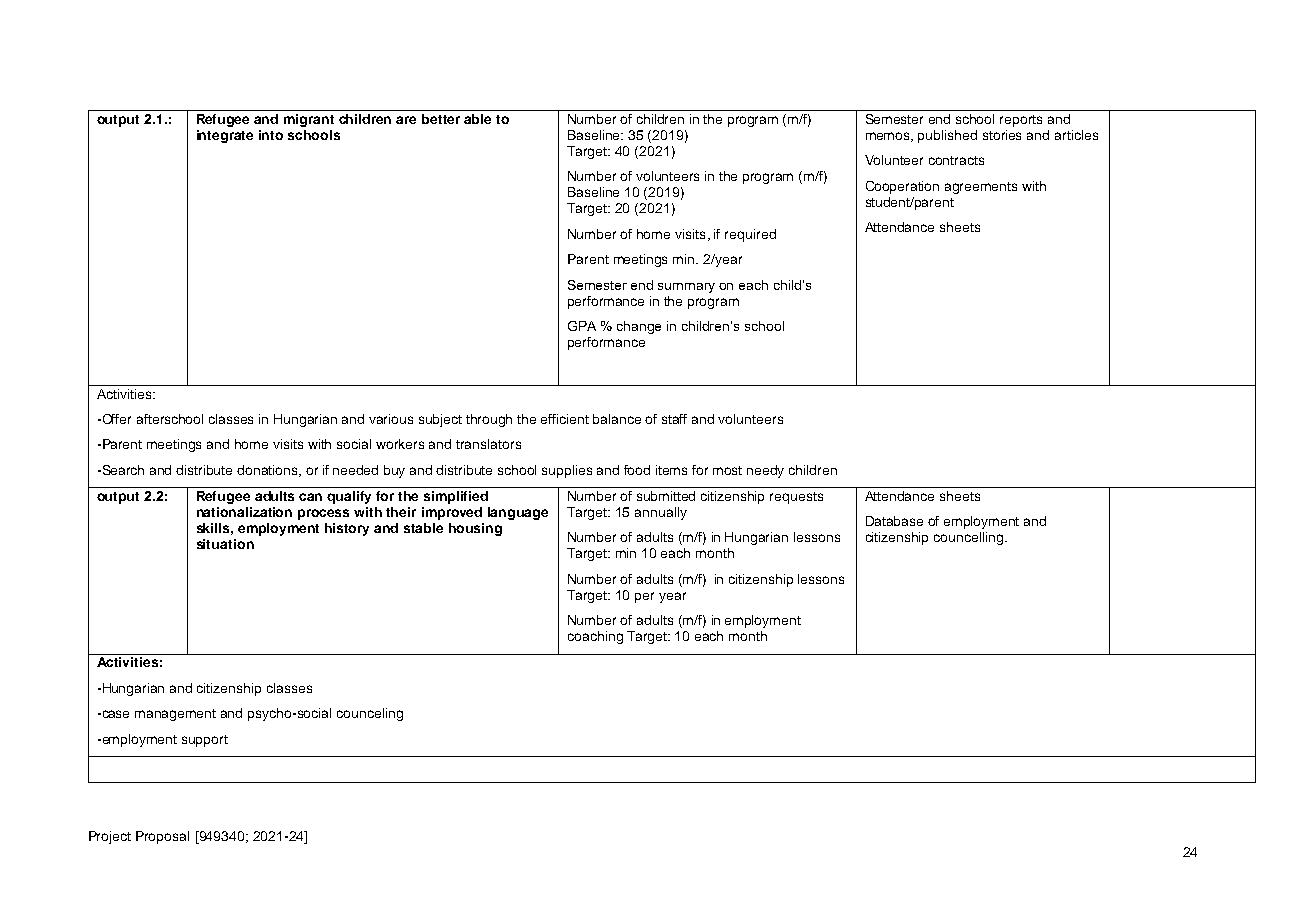  I want to click on support, so click(205, 741).
